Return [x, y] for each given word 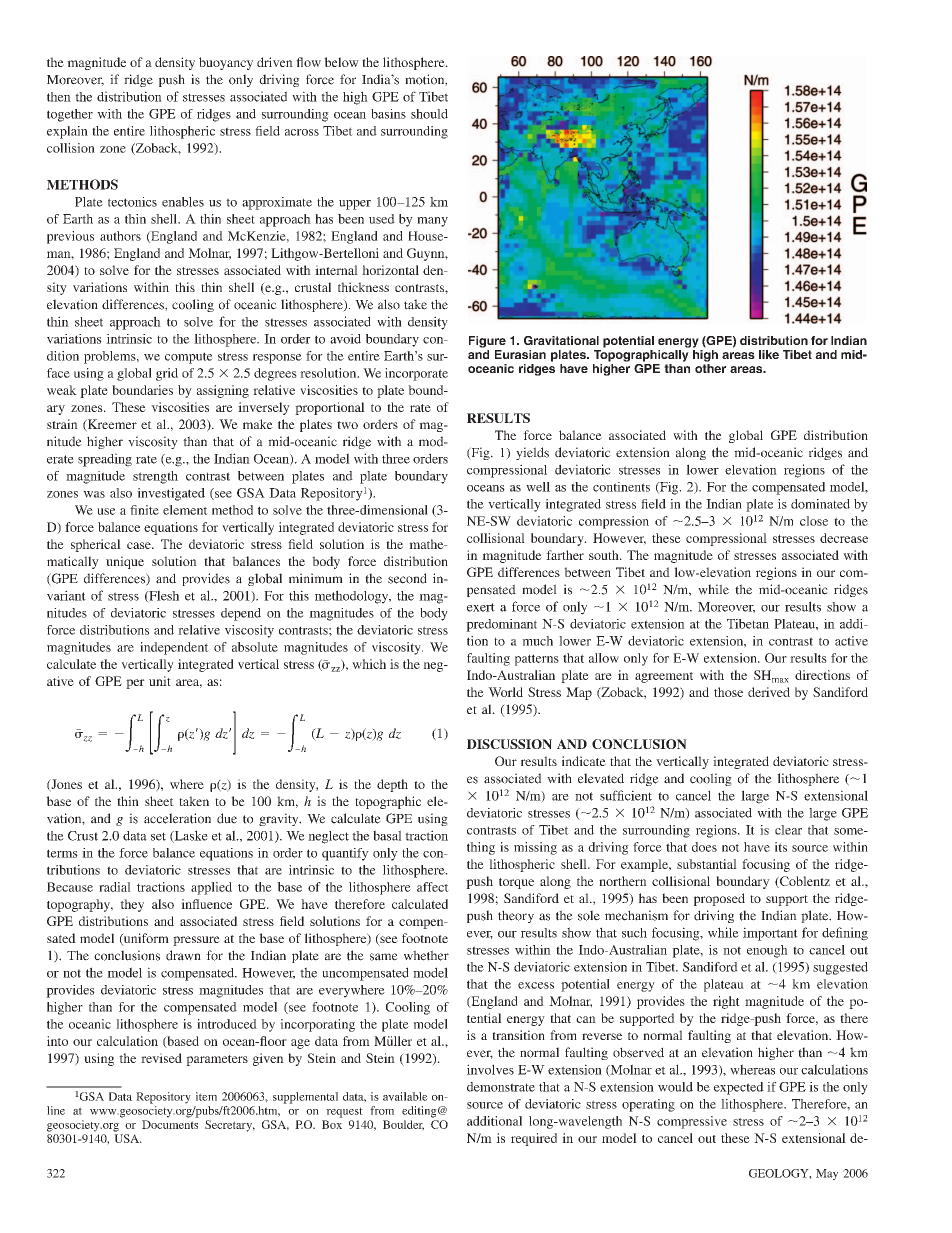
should [429, 114]
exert [481, 607]
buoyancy [226, 63]
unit [160, 681]
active [851, 641]
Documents [170, 1124]
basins [388, 114]
